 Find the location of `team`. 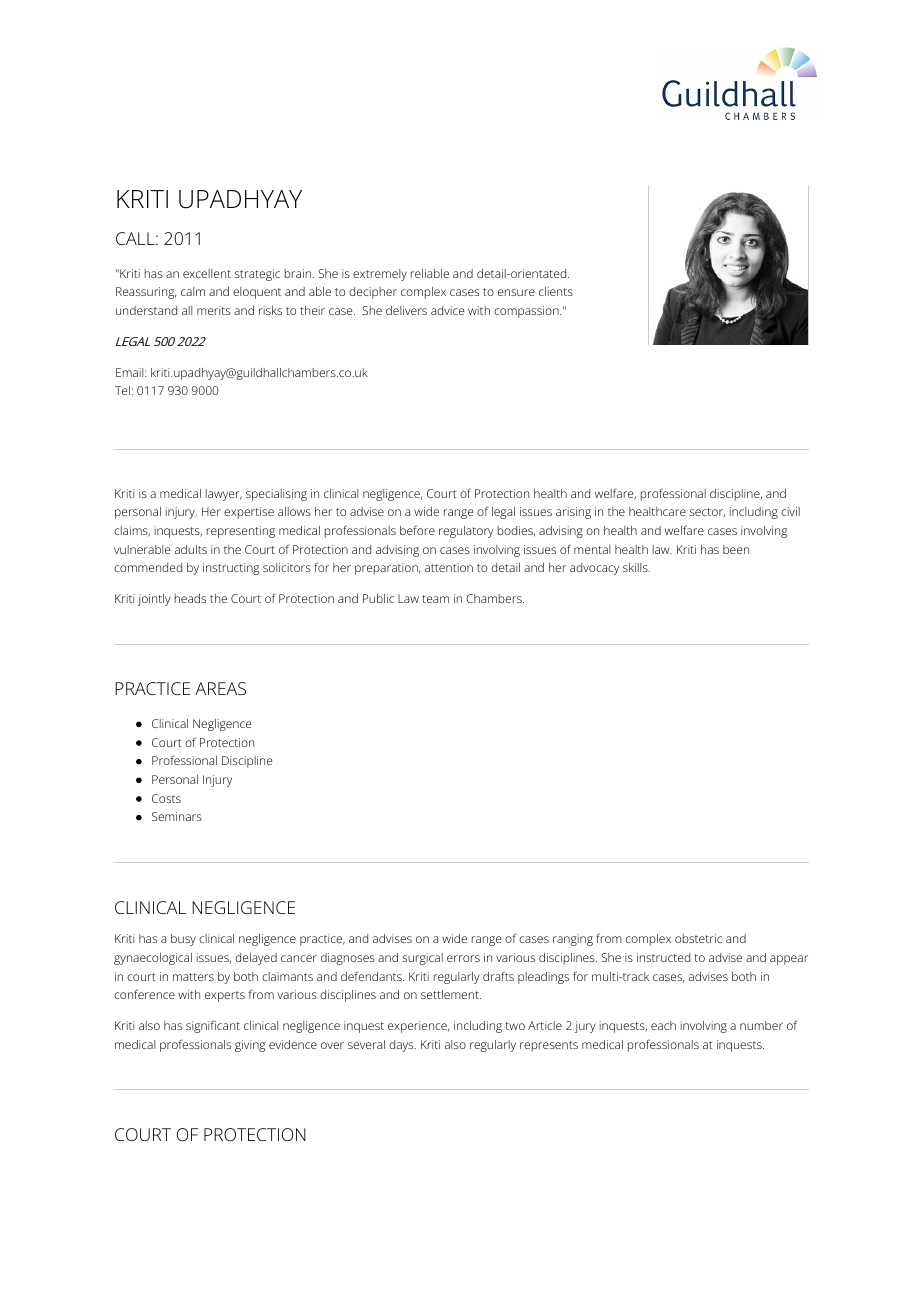

team is located at coordinates (435, 599).
